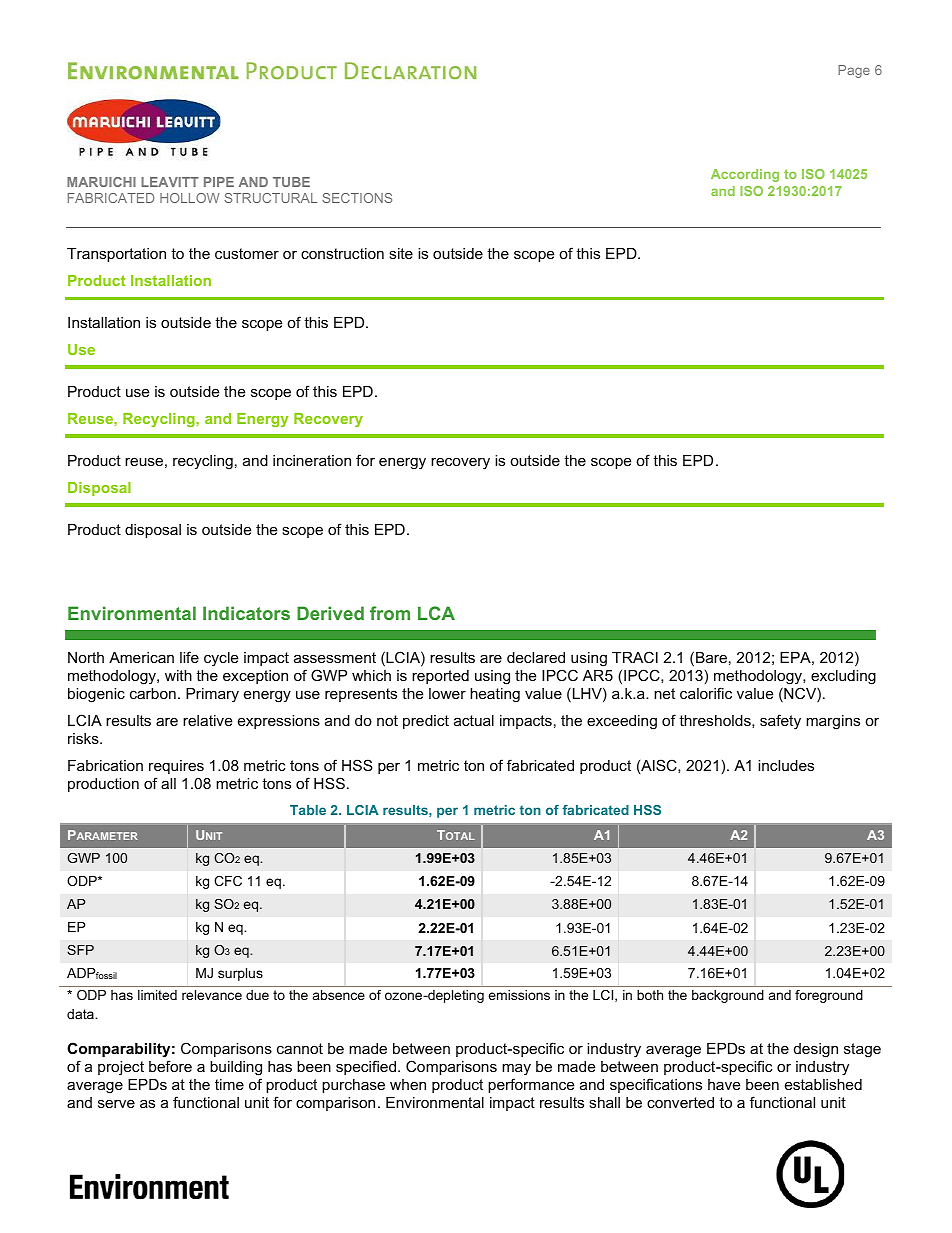  I want to click on Transportation, so click(116, 255).
